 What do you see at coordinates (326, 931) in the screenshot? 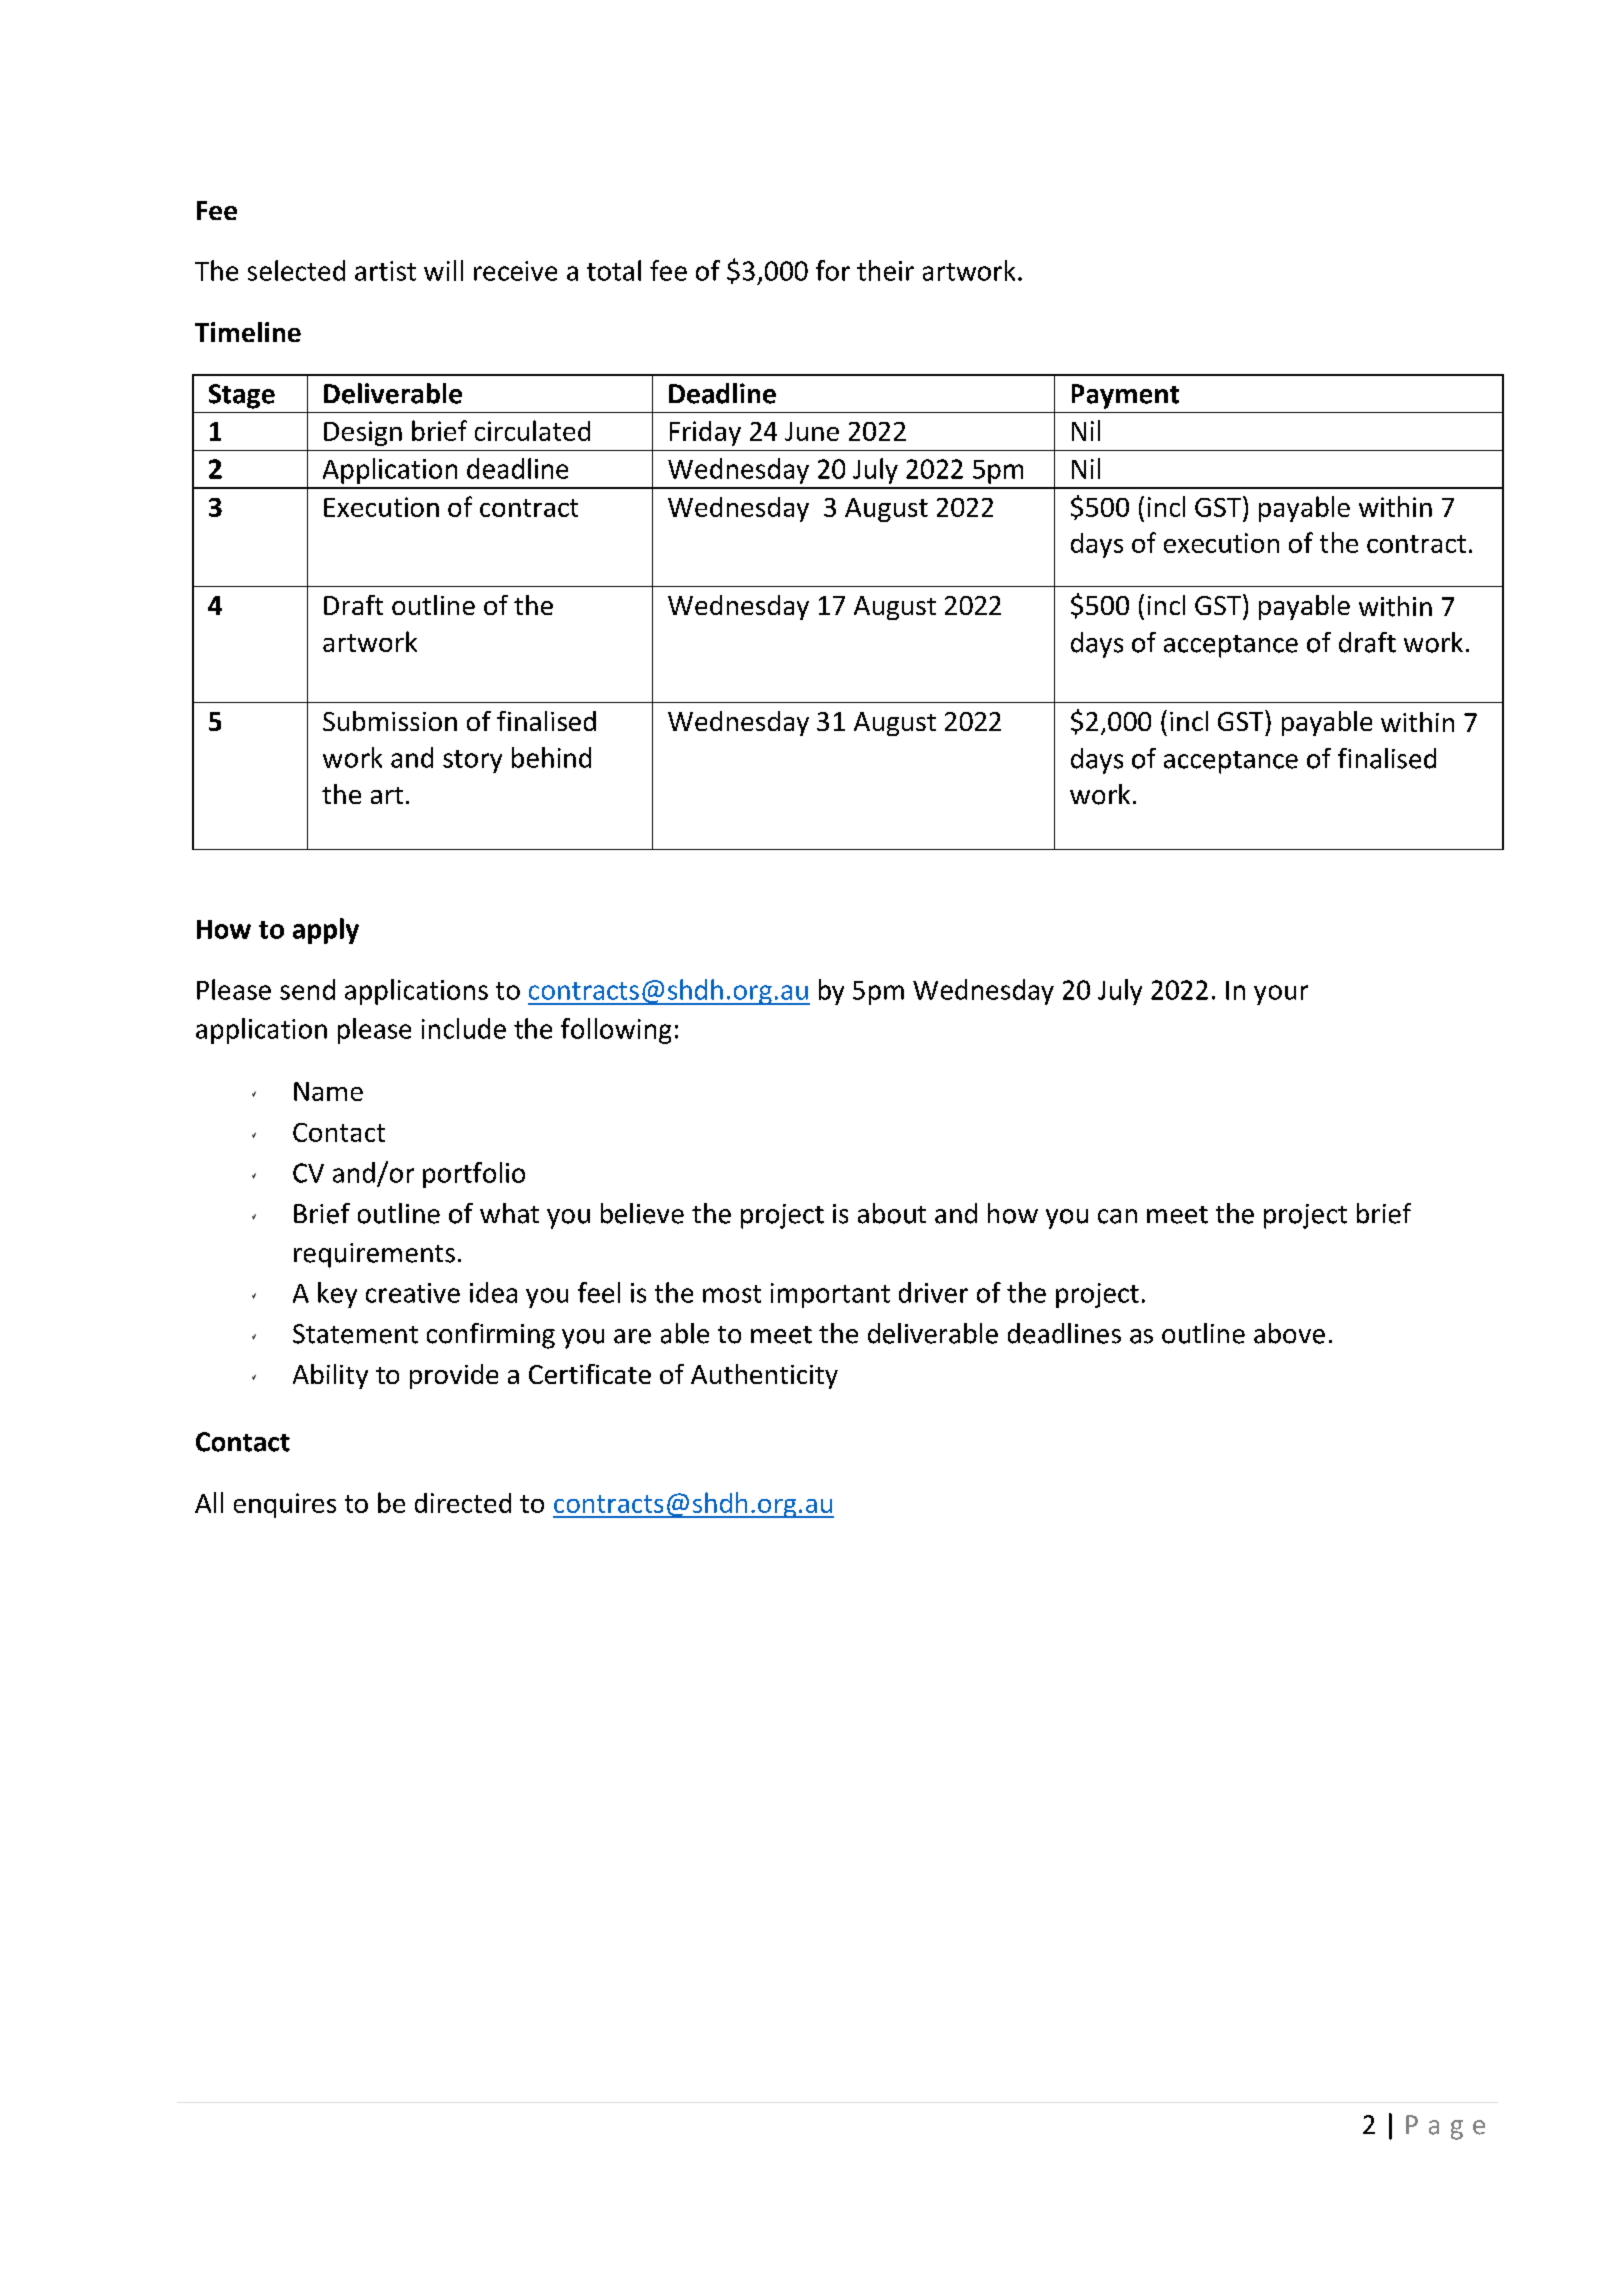
I see `apply` at bounding box center [326, 931].
